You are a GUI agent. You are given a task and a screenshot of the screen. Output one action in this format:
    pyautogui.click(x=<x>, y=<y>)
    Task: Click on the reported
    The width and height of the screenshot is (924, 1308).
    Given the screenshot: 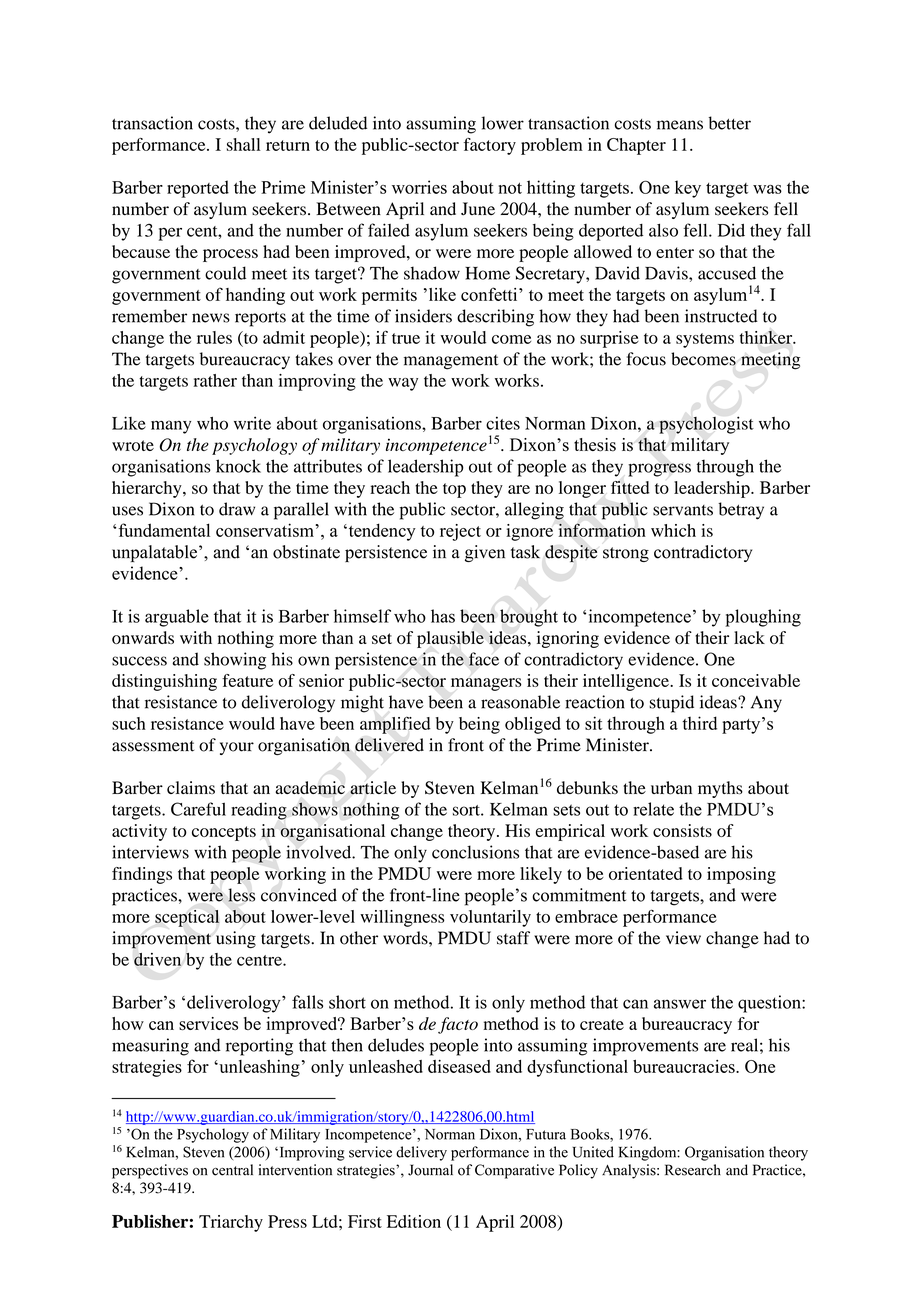 What is the action you would take?
    pyautogui.click(x=198, y=189)
